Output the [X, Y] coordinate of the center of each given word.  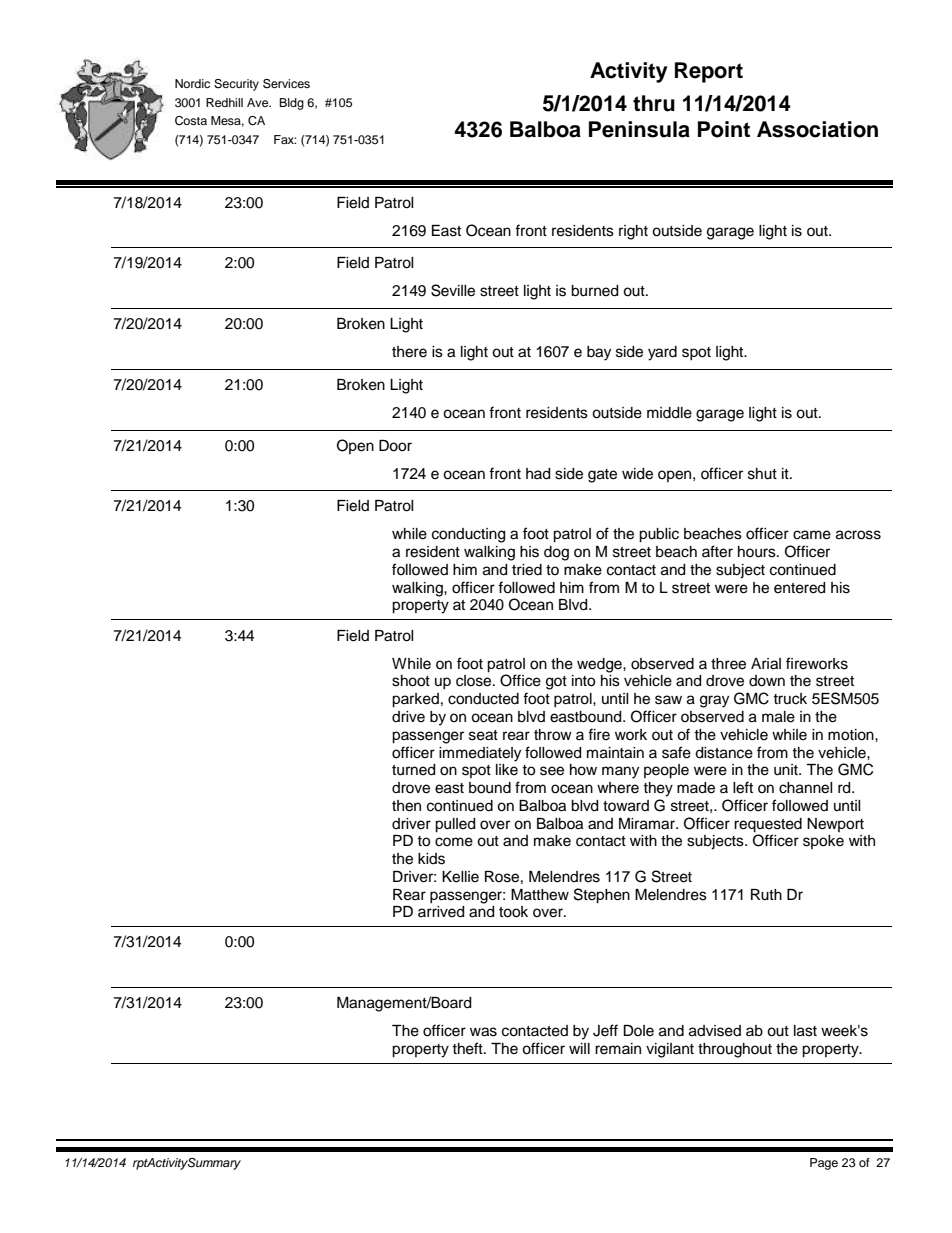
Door [395, 446]
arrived [441, 912]
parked [415, 700]
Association [817, 129]
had [538, 474]
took [513, 912]
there [409, 352]
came [812, 535]
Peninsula [639, 129]
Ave [259, 102]
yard [662, 353]
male [778, 717]
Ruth [766, 895]
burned [595, 291]
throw [553, 735]
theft [468, 1048]
